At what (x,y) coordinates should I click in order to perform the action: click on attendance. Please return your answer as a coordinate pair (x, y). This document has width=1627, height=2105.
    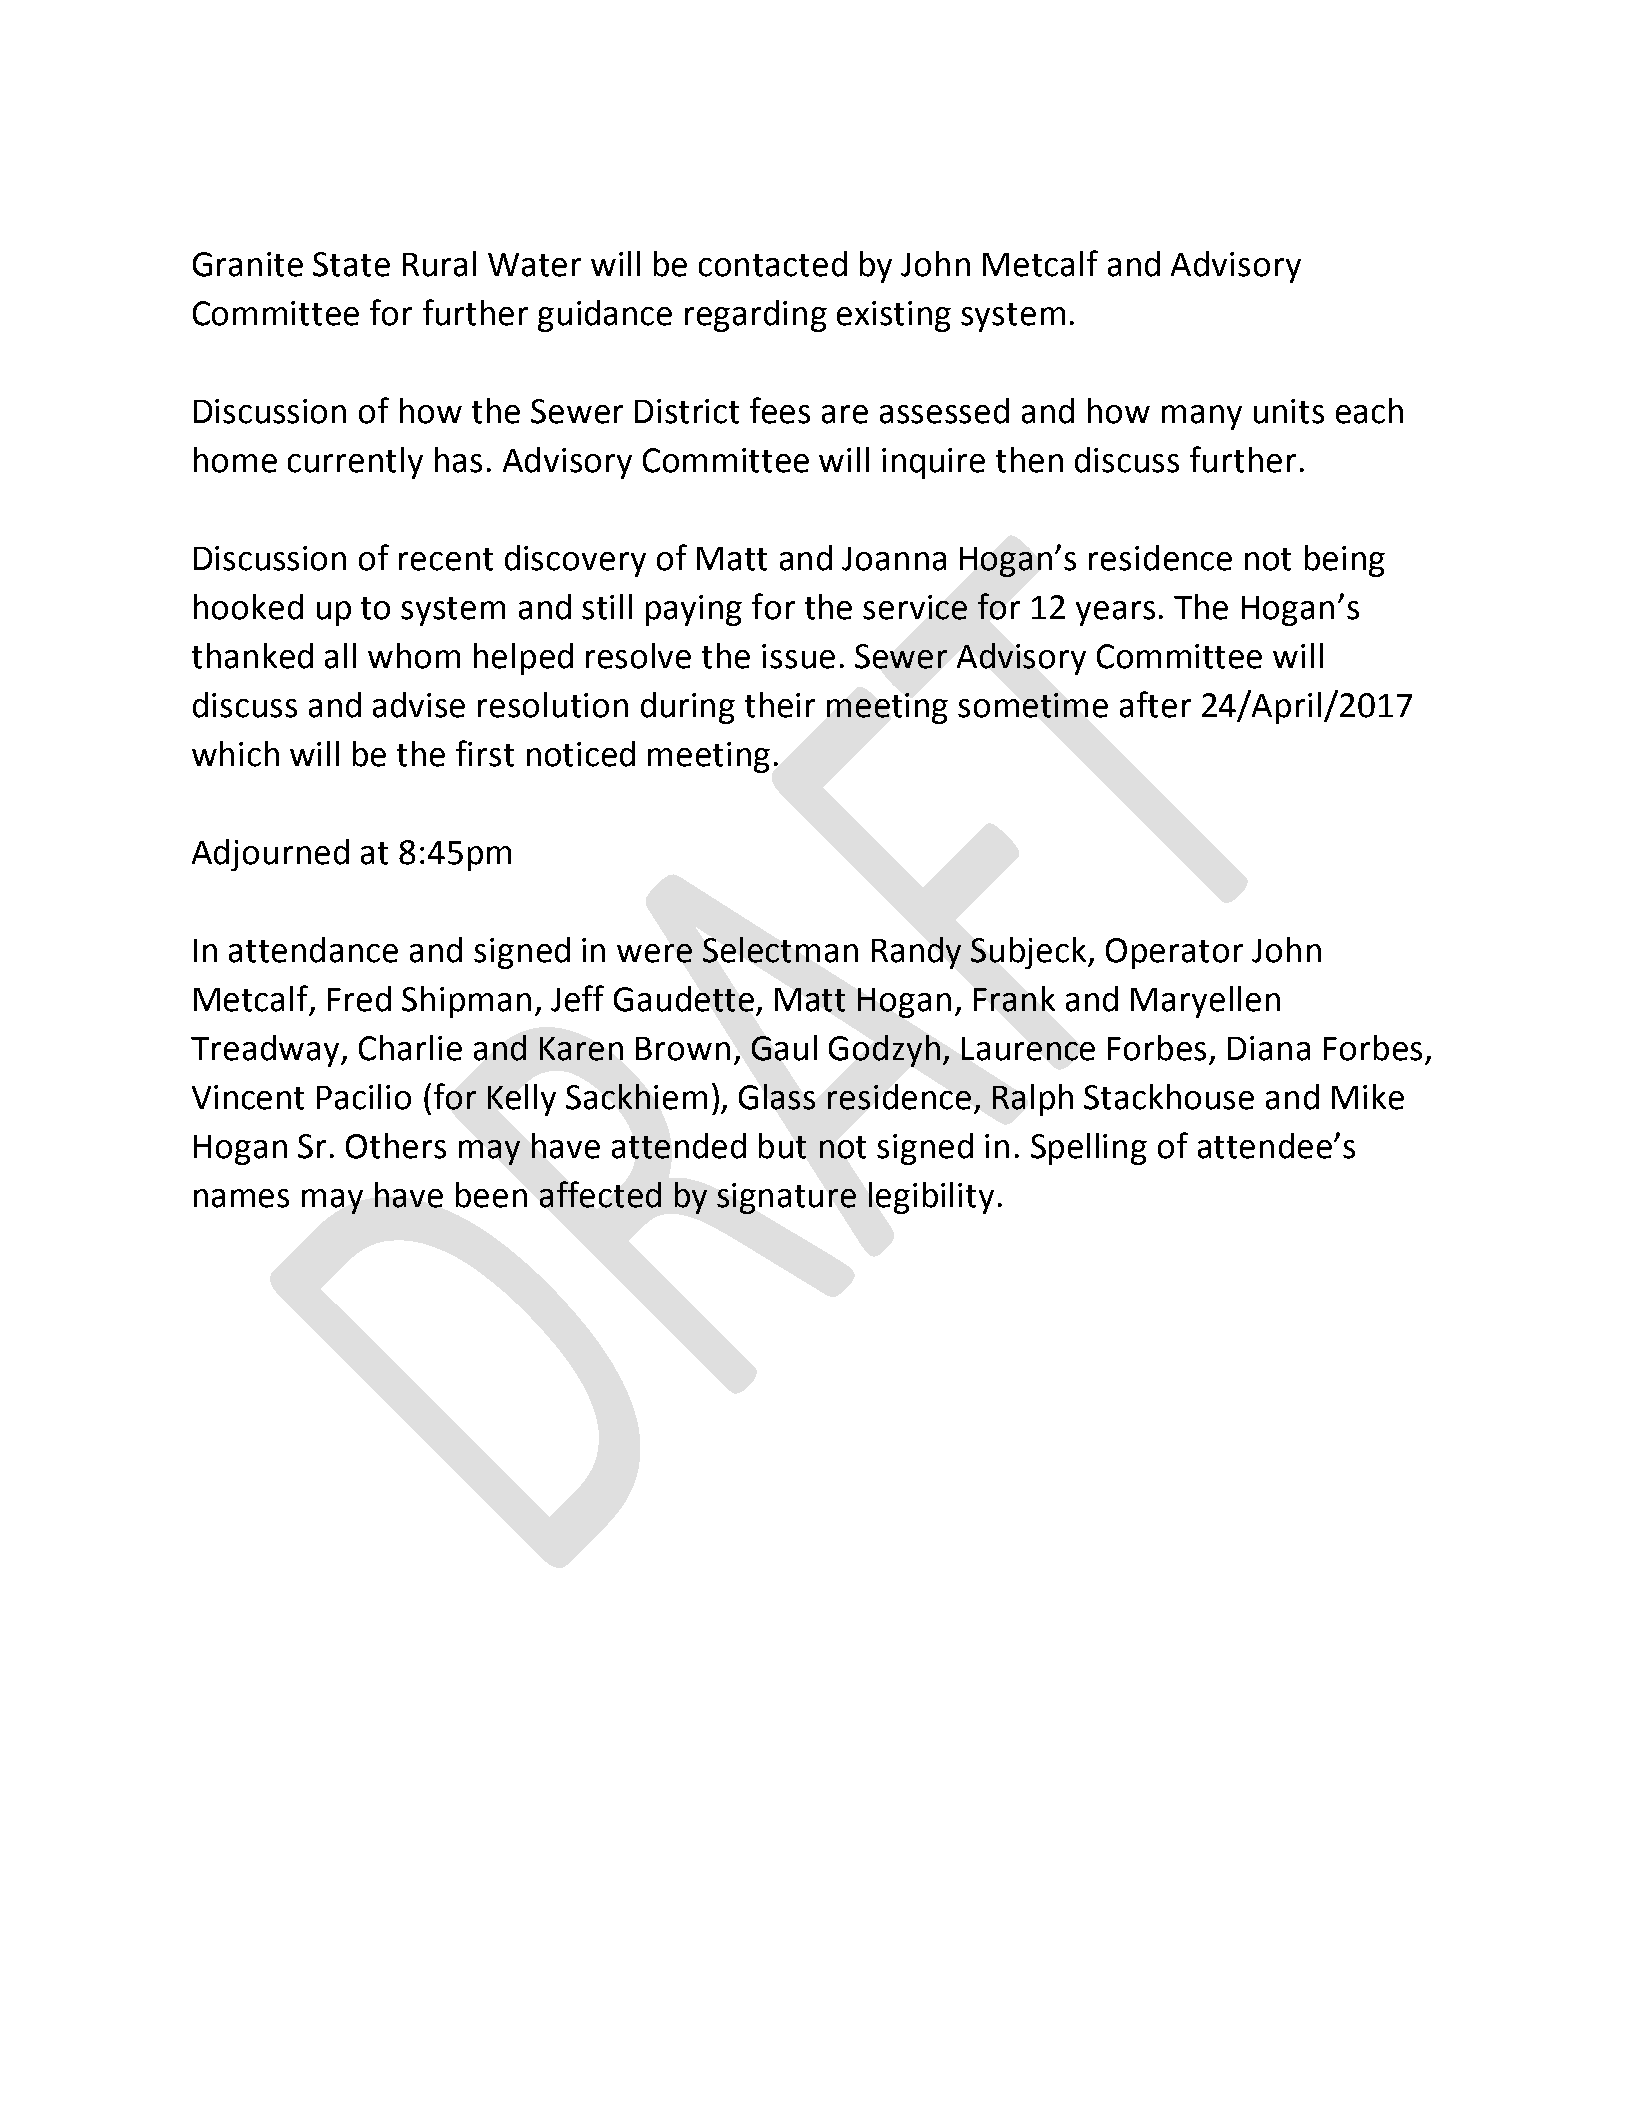
    Looking at the image, I should click on (313, 950).
